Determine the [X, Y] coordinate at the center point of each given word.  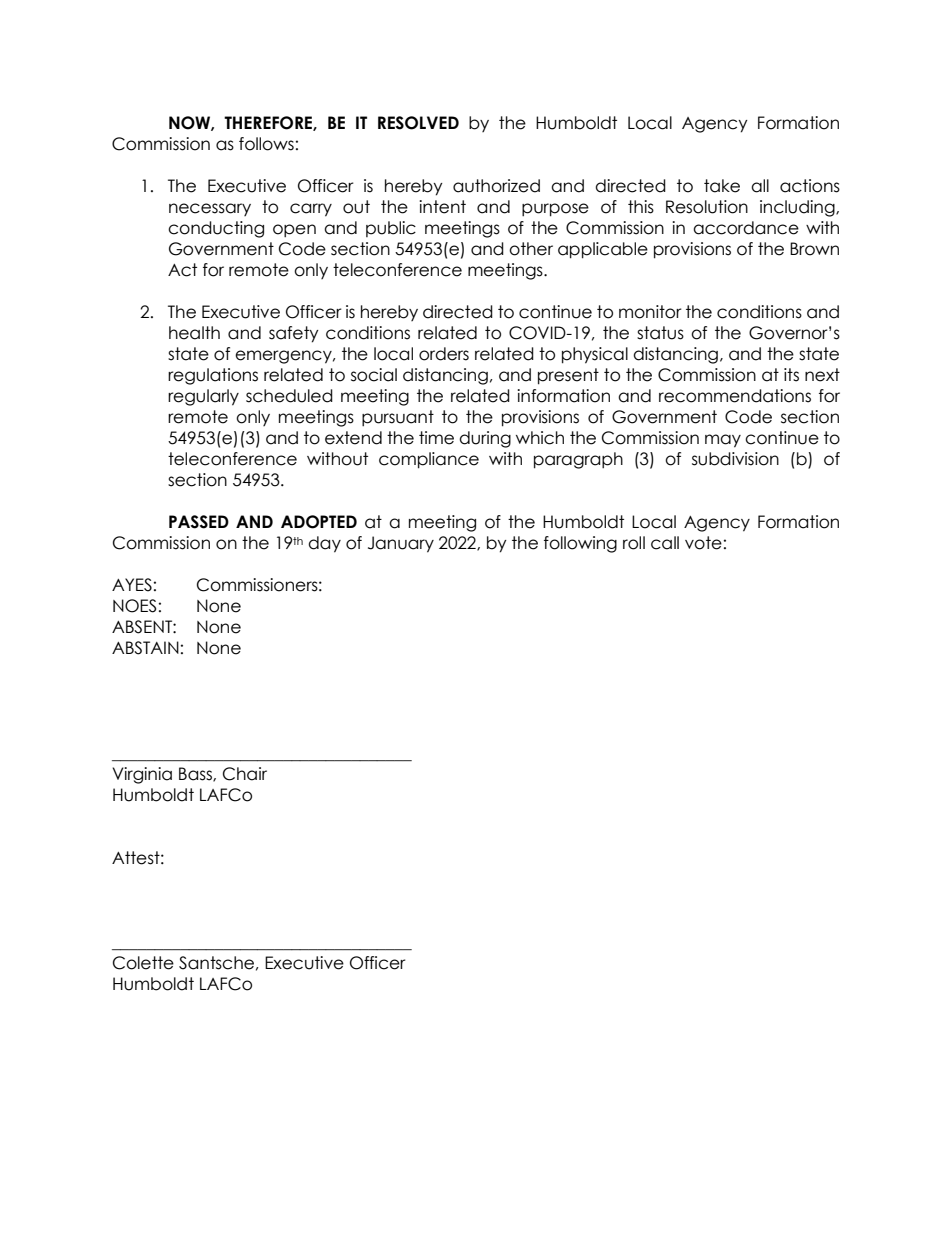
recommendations [735, 396]
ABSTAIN [145, 648]
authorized [496, 186]
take [722, 186]
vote [703, 543]
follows [266, 144]
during [485, 439]
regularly [203, 397]
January [401, 544]
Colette [143, 963]
